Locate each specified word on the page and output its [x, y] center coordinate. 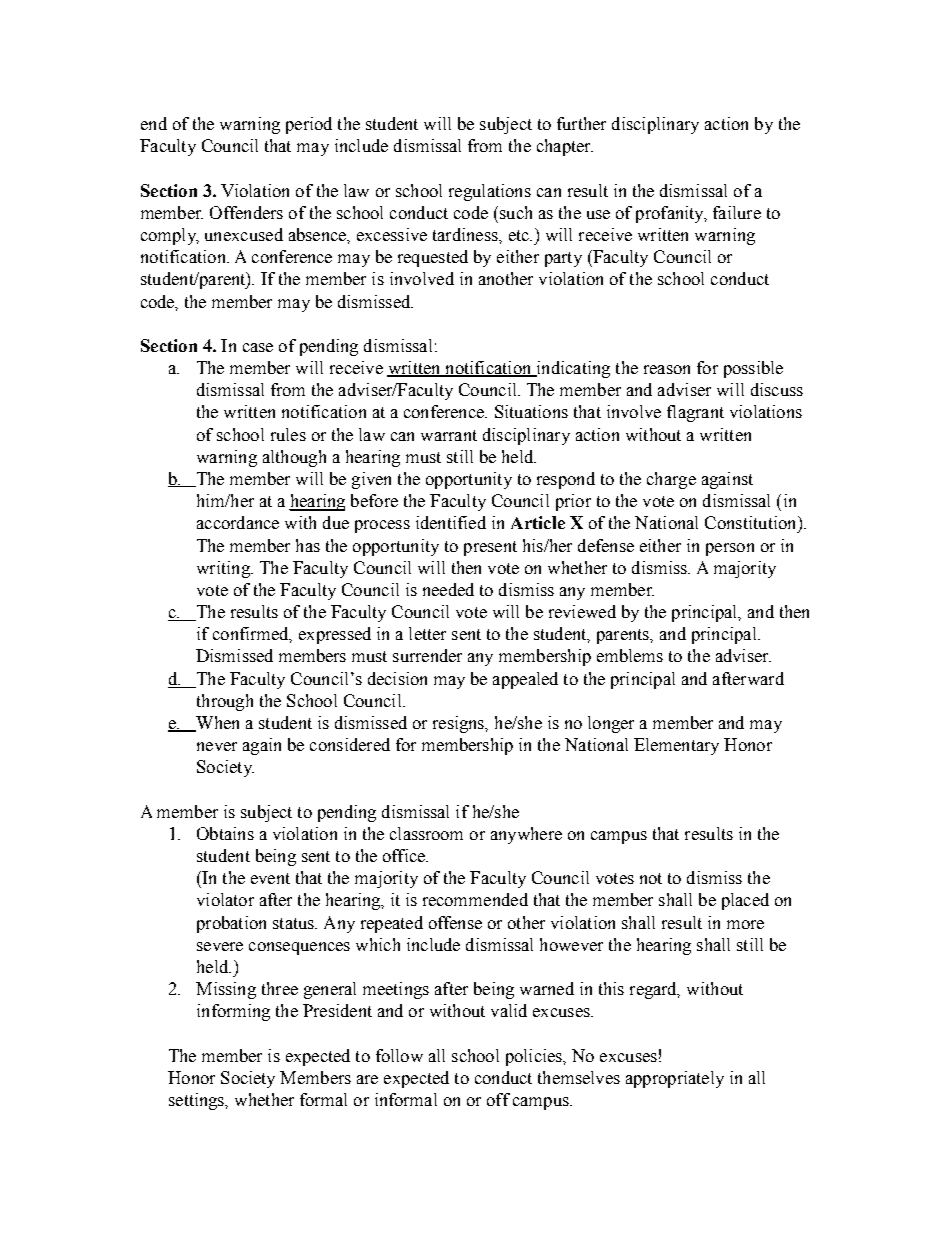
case [258, 347]
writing [224, 569]
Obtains [225, 833]
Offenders [246, 212]
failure [737, 212]
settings [198, 1101]
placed [745, 901]
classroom [426, 833]
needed [448, 589]
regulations [490, 192]
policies [535, 1057]
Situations [531, 411]
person [730, 549]
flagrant [695, 413]
